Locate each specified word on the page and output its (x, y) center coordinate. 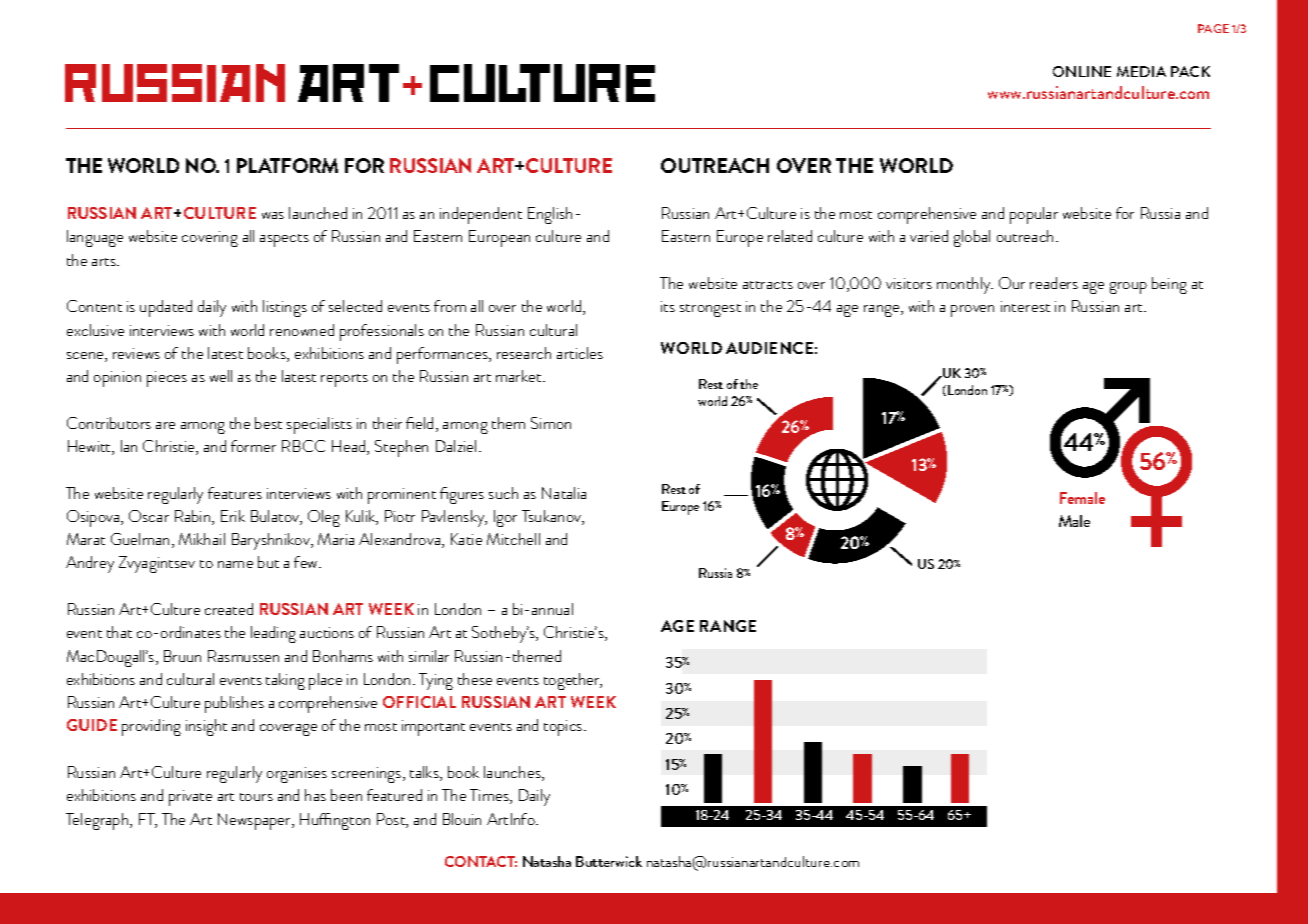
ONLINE (1082, 71)
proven (972, 311)
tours (256, 797)
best (268, 423)
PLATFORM (287, 165)
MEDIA (1141, 71)
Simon (551, 423)
